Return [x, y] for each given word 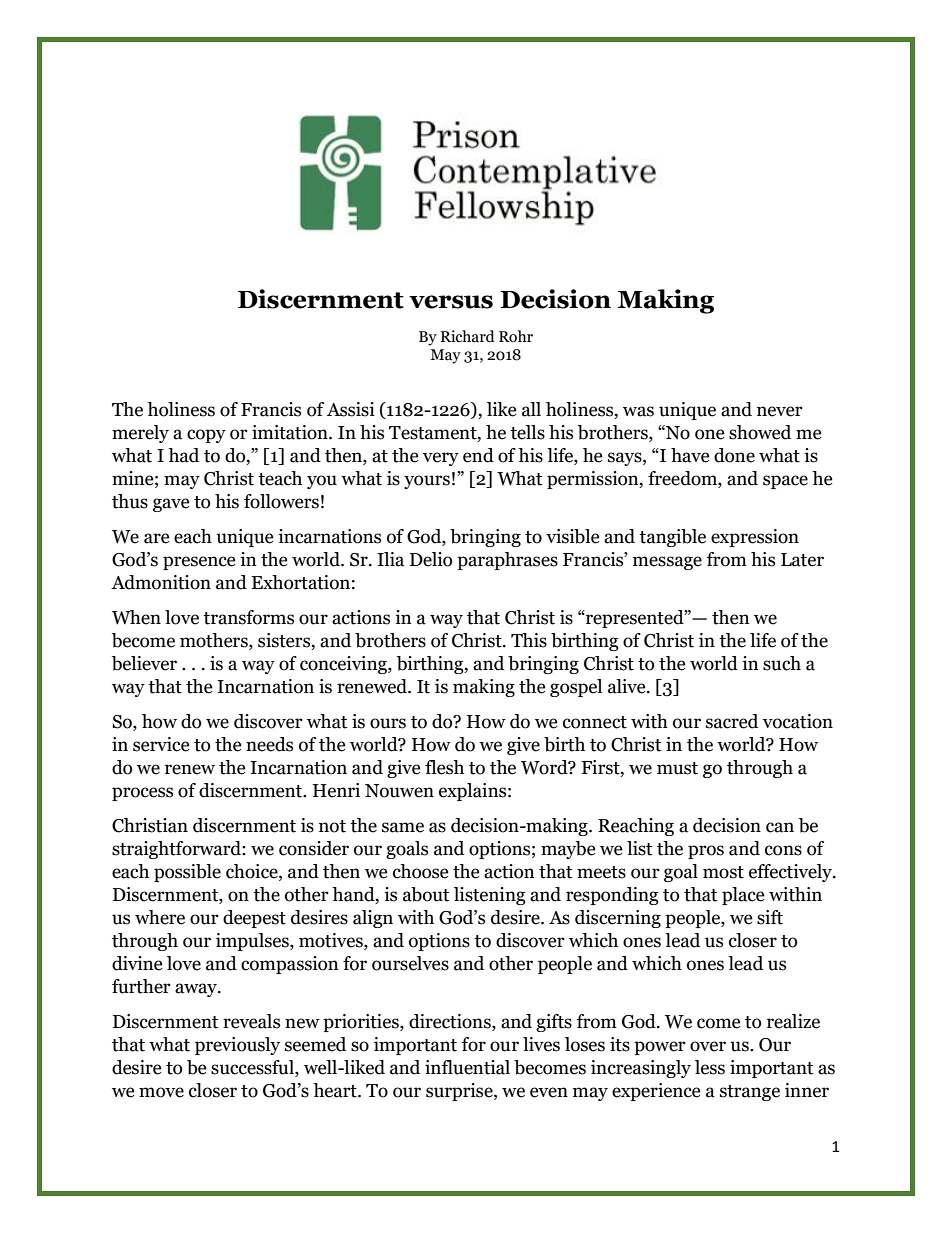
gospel [576, 688]
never [780, 411]
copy [206, 436]
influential [467, 1067]
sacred [732, 721]
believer [144, 663]
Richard [467, 336]
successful [253, 1068]
